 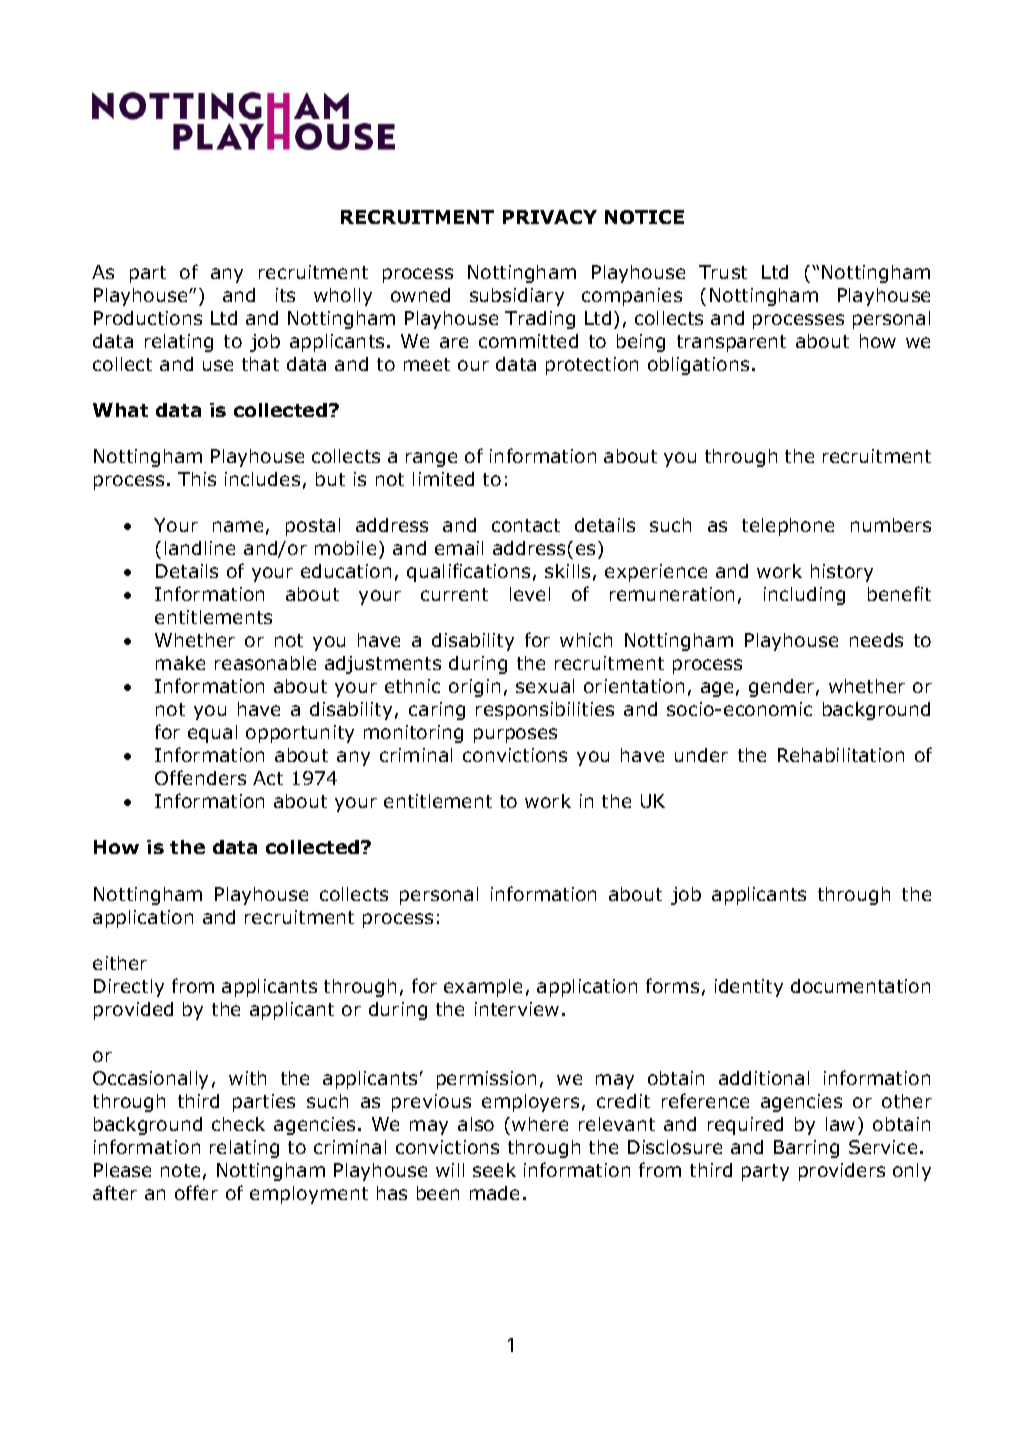 I want to click on note, so click(x=180, y=1170).
